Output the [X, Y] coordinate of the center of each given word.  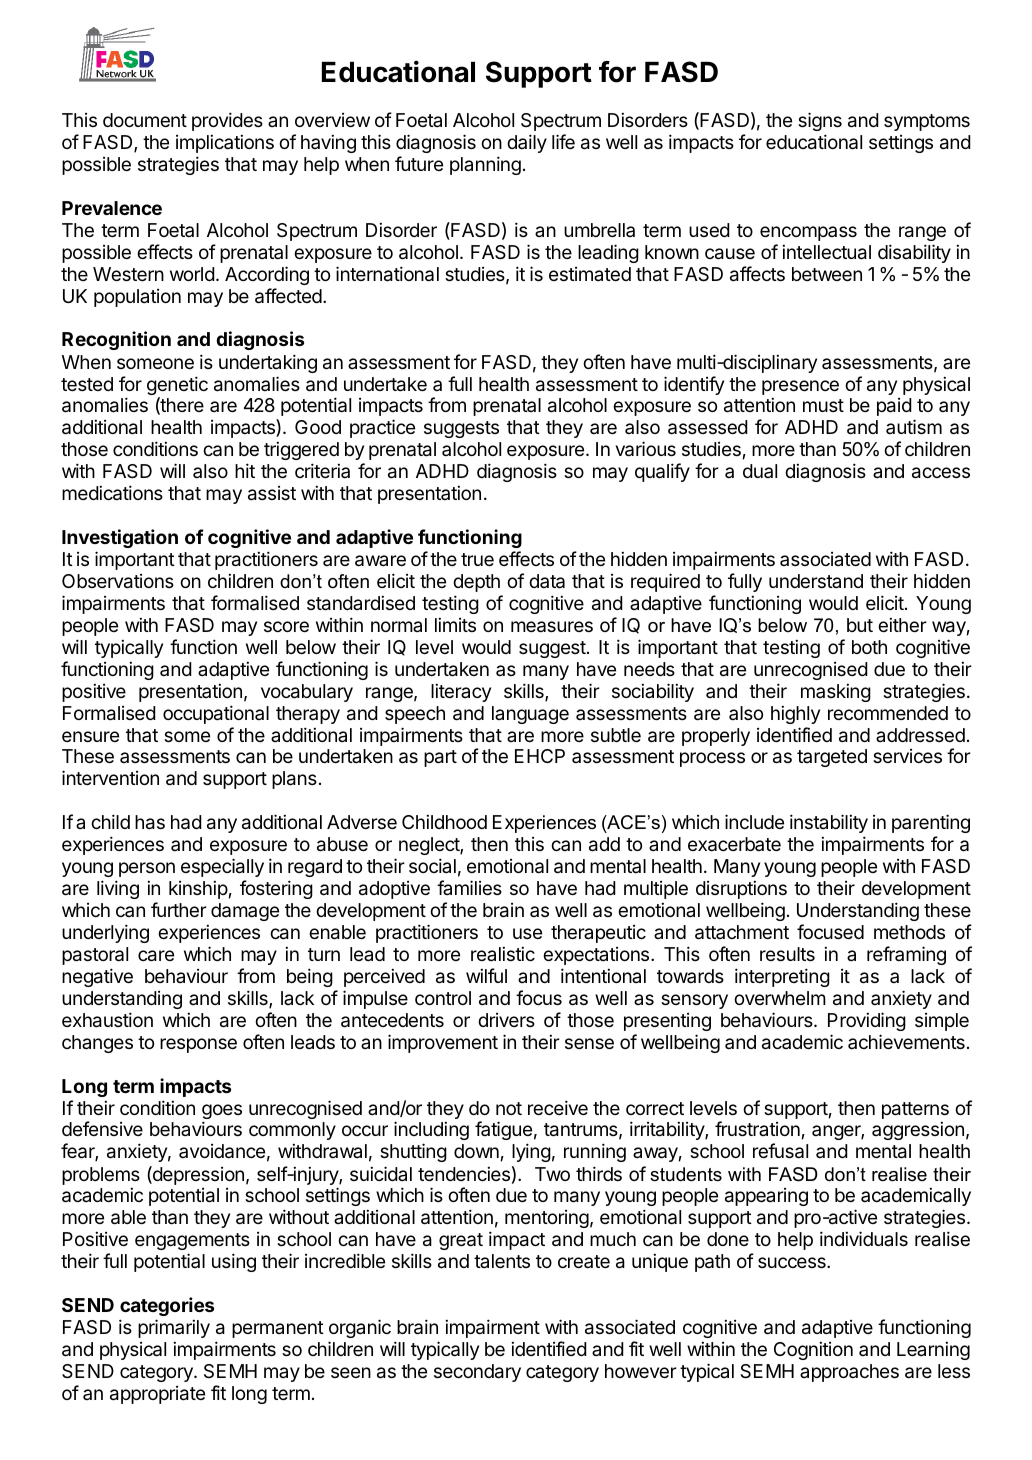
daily [527, 143]
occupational [216, 714]
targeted [832, 758]
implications [225, 143]
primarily [174, 1328]
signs [820, 121]
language [530, 715]
